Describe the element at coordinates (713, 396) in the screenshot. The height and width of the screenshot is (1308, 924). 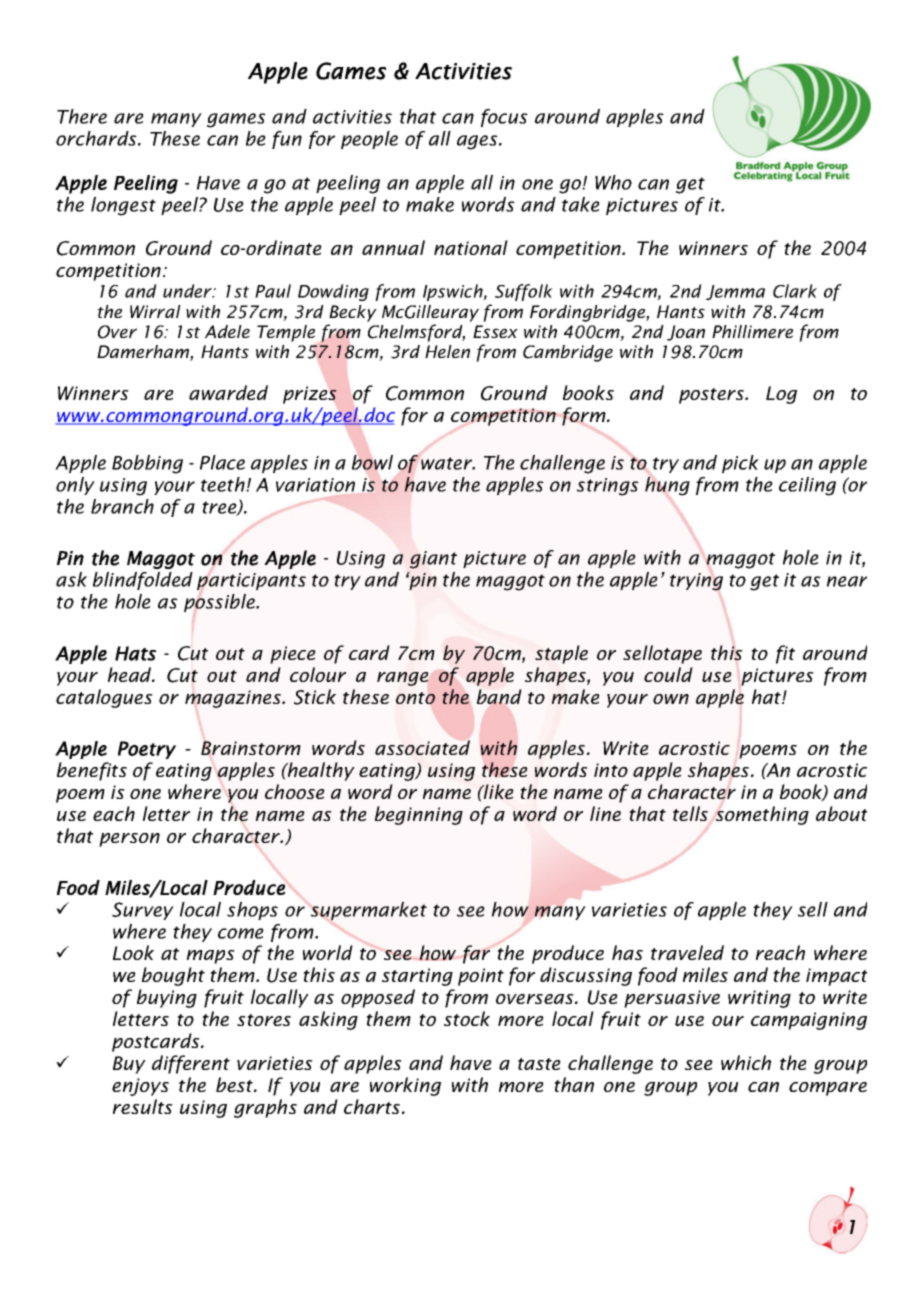
I see `posters` at that location.
